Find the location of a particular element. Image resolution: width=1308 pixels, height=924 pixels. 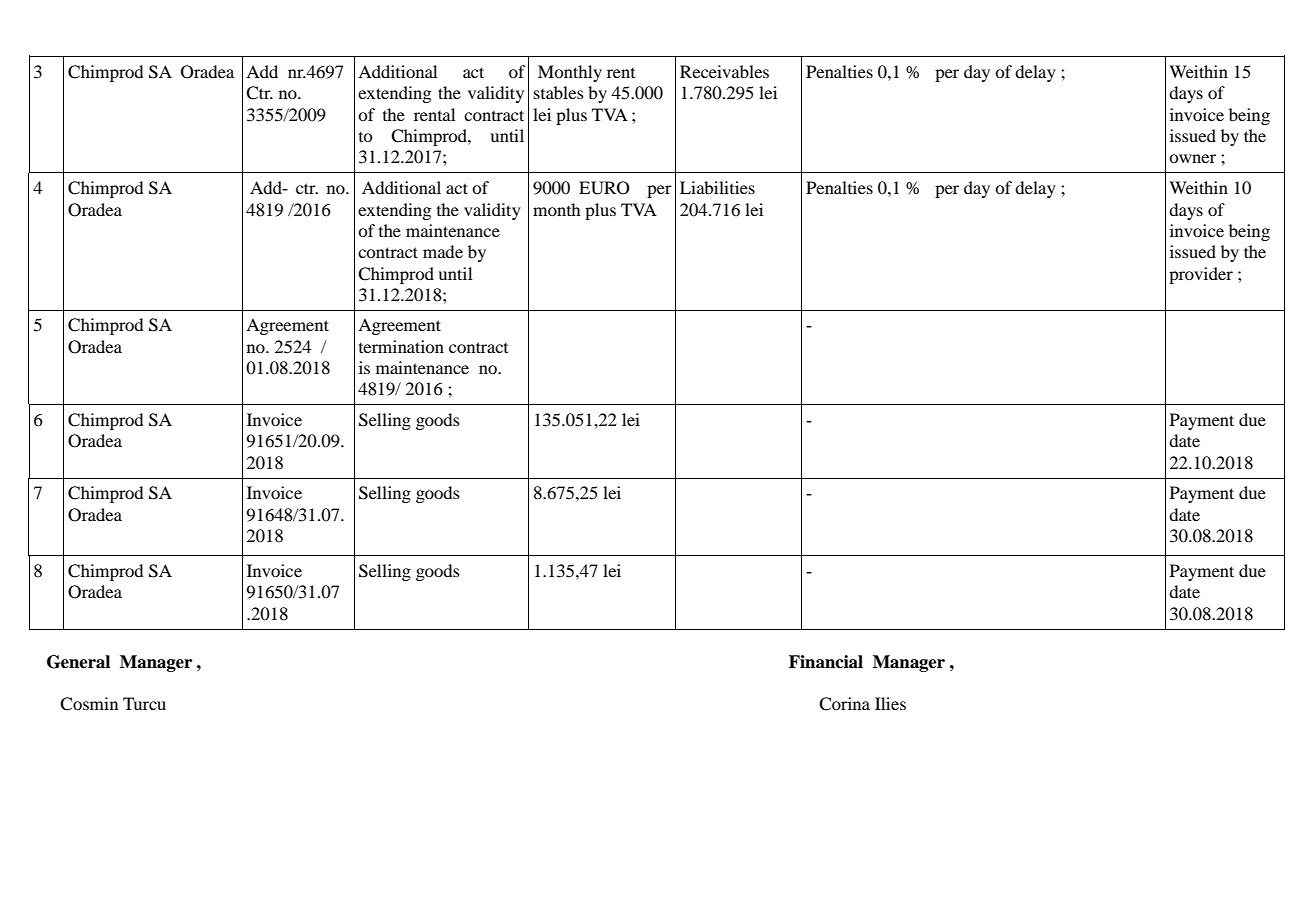

provider is located at coordinates (1201, 275).
